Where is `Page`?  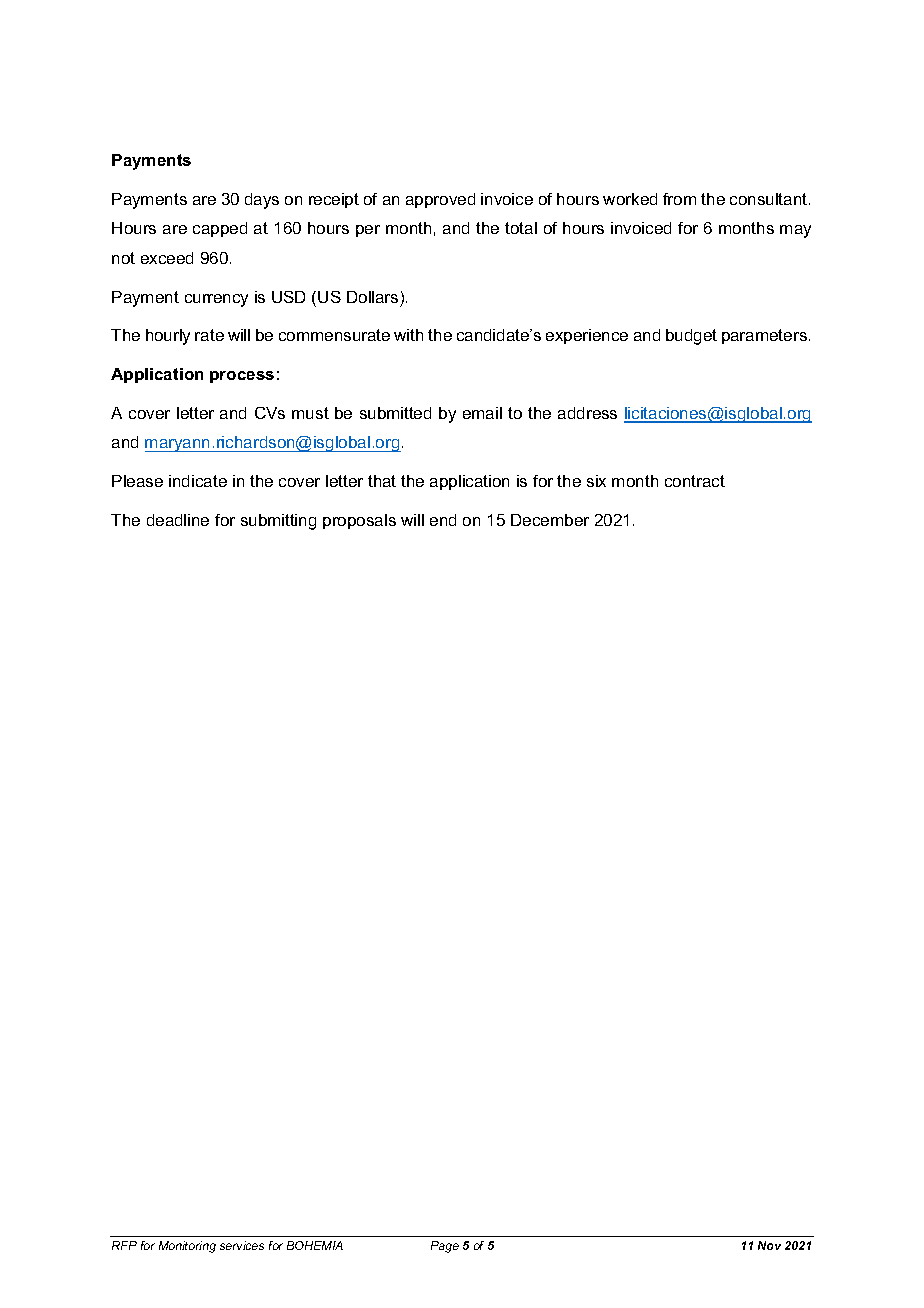
Page is located at coordinates (445, 1247).
